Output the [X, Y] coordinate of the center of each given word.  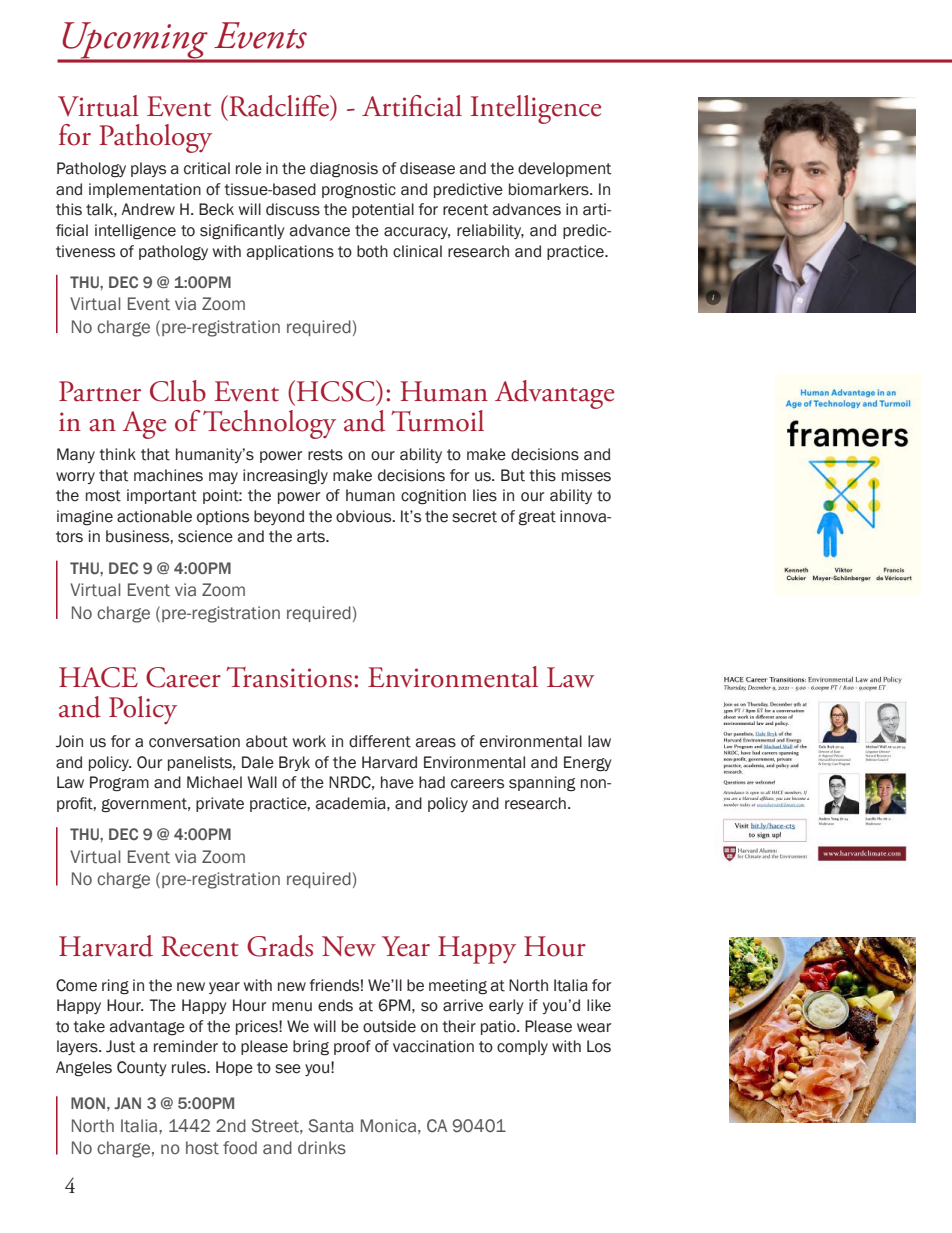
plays [148, 169]
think [117, 454]
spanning [542, 784]
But [513, 475]
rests [325, 455]
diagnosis [344, 170]
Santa [331, 1126]
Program [119, 784]
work [309, 741]
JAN [127, 1103]
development [564, 169]
